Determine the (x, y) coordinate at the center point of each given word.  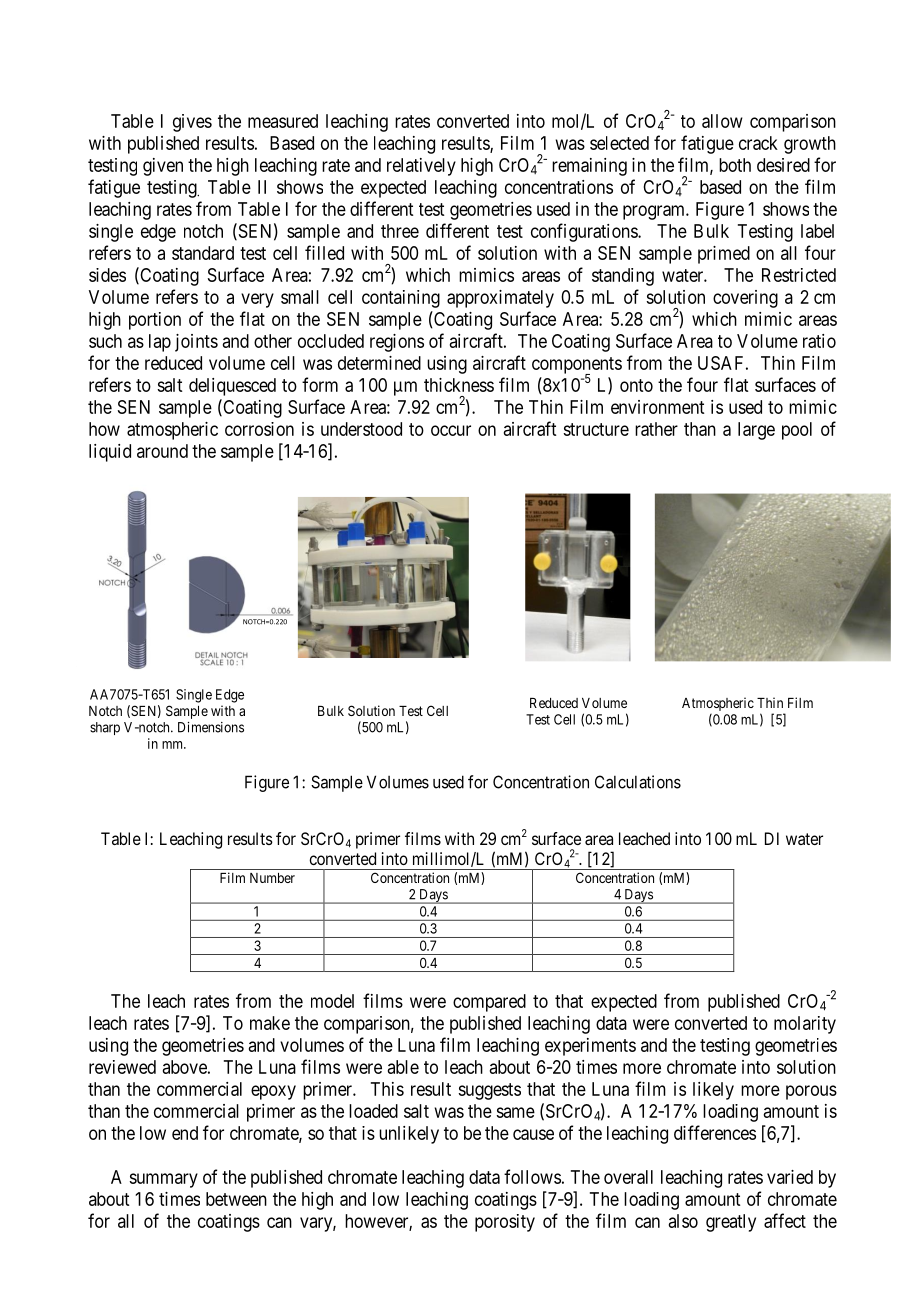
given (163, 167)
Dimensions (211, 727)
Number (272, 878)
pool (797, 431)
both (735, 165)
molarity (805, 1025)
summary (163, 1180)
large (756, 431)
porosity (505, 1223)
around (162, 451)
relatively (421, 167)
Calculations (638, 782)
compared (489, 1003)
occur (451, 430)
